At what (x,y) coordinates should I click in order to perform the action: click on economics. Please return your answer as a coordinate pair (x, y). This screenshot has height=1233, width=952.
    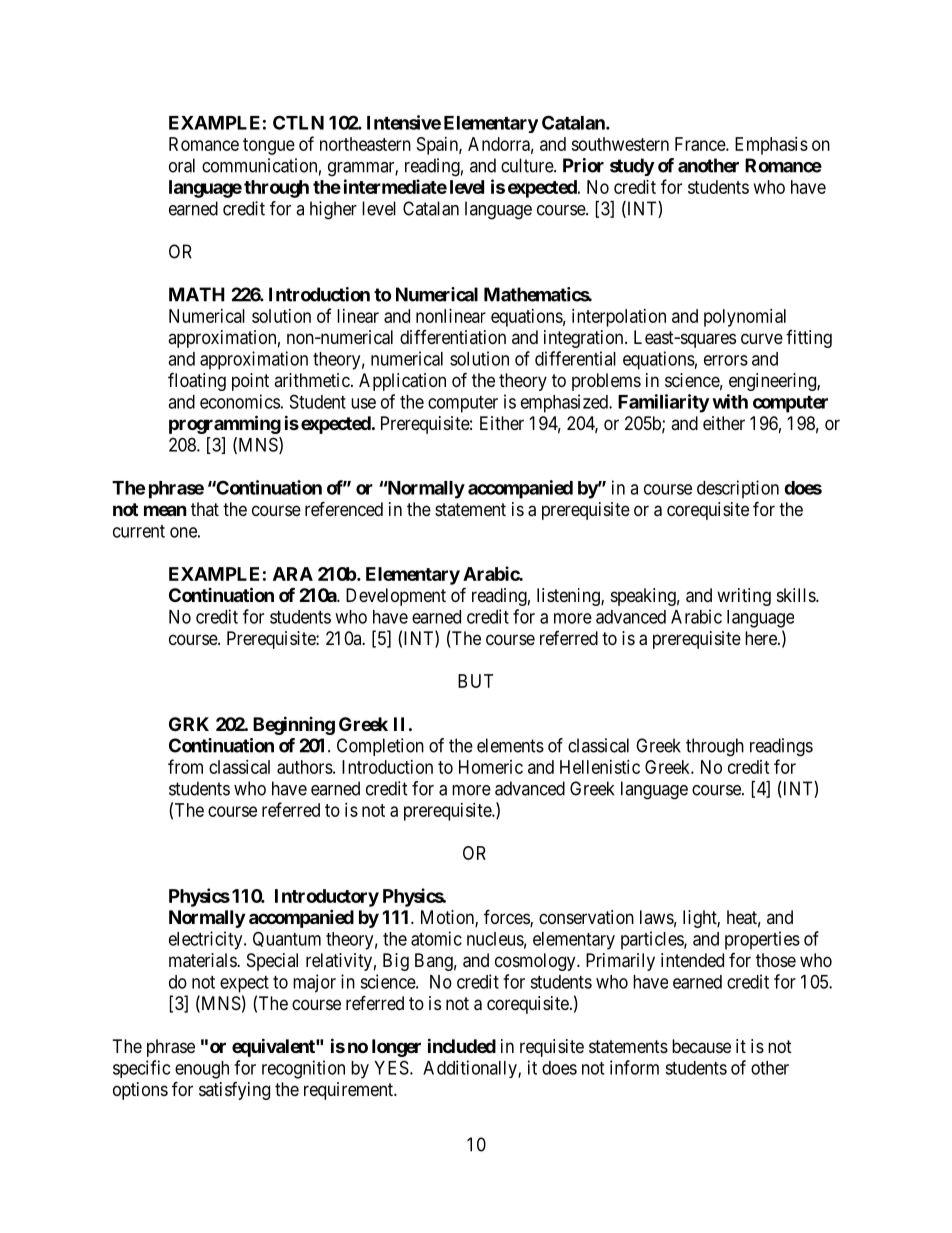
    Looking at the image, I should click on (240, 401).
